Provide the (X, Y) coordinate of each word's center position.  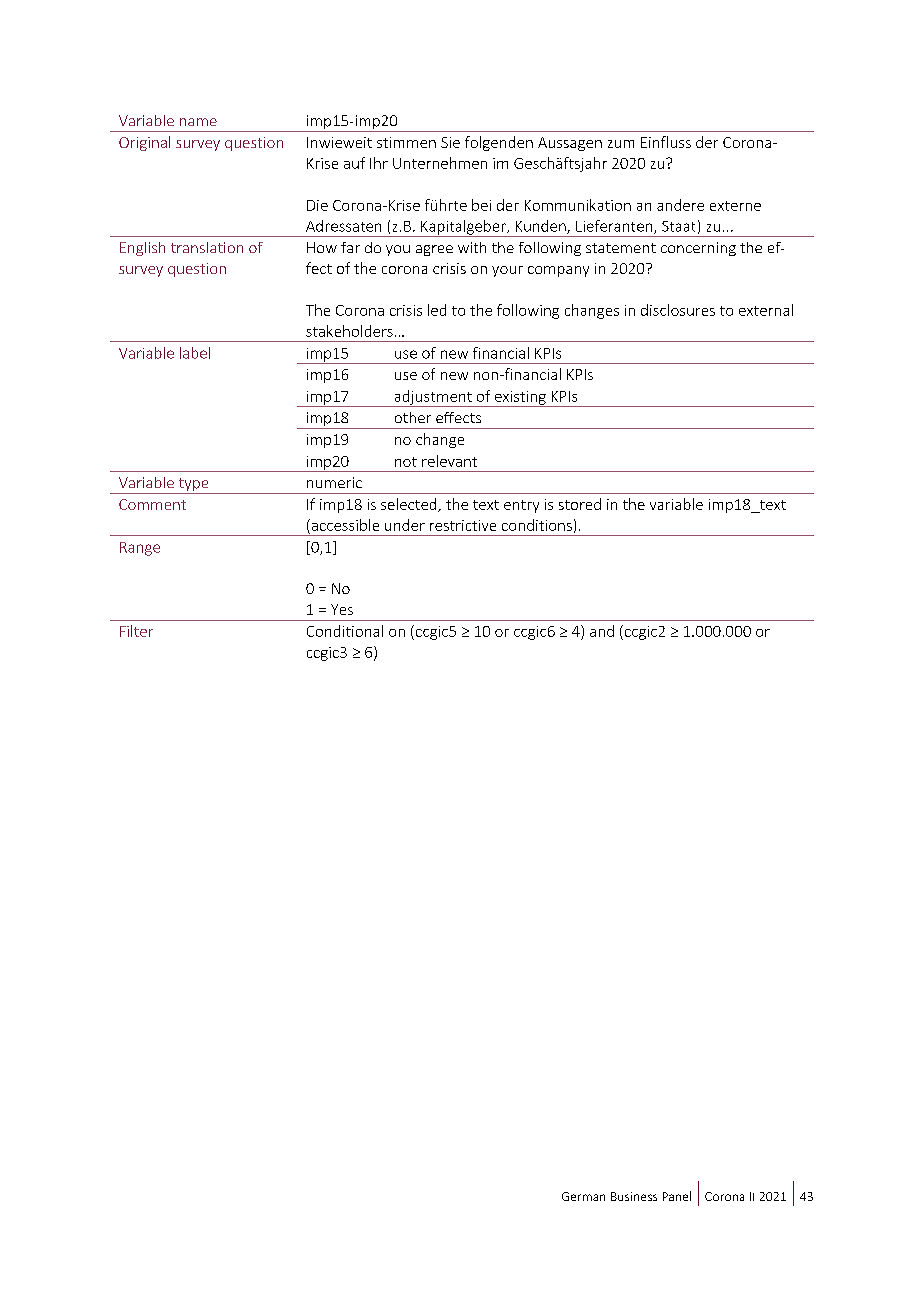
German (583, 1196)
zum (621, 144)
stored (580, 504)
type (193, 486)
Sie (450, 142)
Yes (342, 609)
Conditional (345, 631)
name (198, 122)
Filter (136, 631)
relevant (449, 461)
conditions (537, 525)
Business (634, 1196)
